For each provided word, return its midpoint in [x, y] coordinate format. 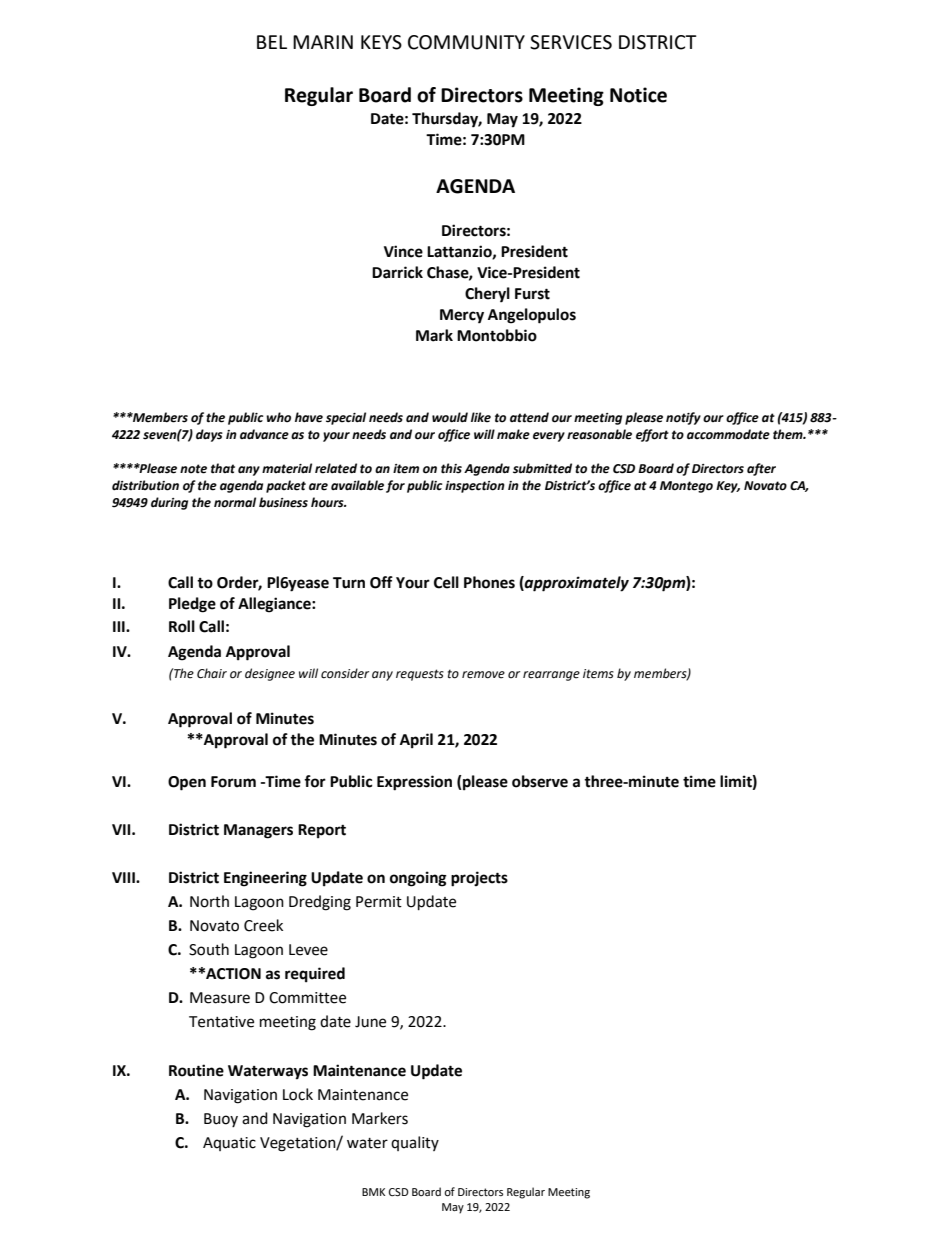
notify [683, 418]
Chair [212, 673]
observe [540, 781]
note [193, 469]
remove [483, 675]
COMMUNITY [466, 42]
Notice [638, 95]
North [209, 901]
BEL [272, 42]
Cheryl [487, 295]
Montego [686, 487]
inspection [475, 487]
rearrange [551, 676]
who [278, 417]
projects [479, 879]
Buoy [221, 1120]
